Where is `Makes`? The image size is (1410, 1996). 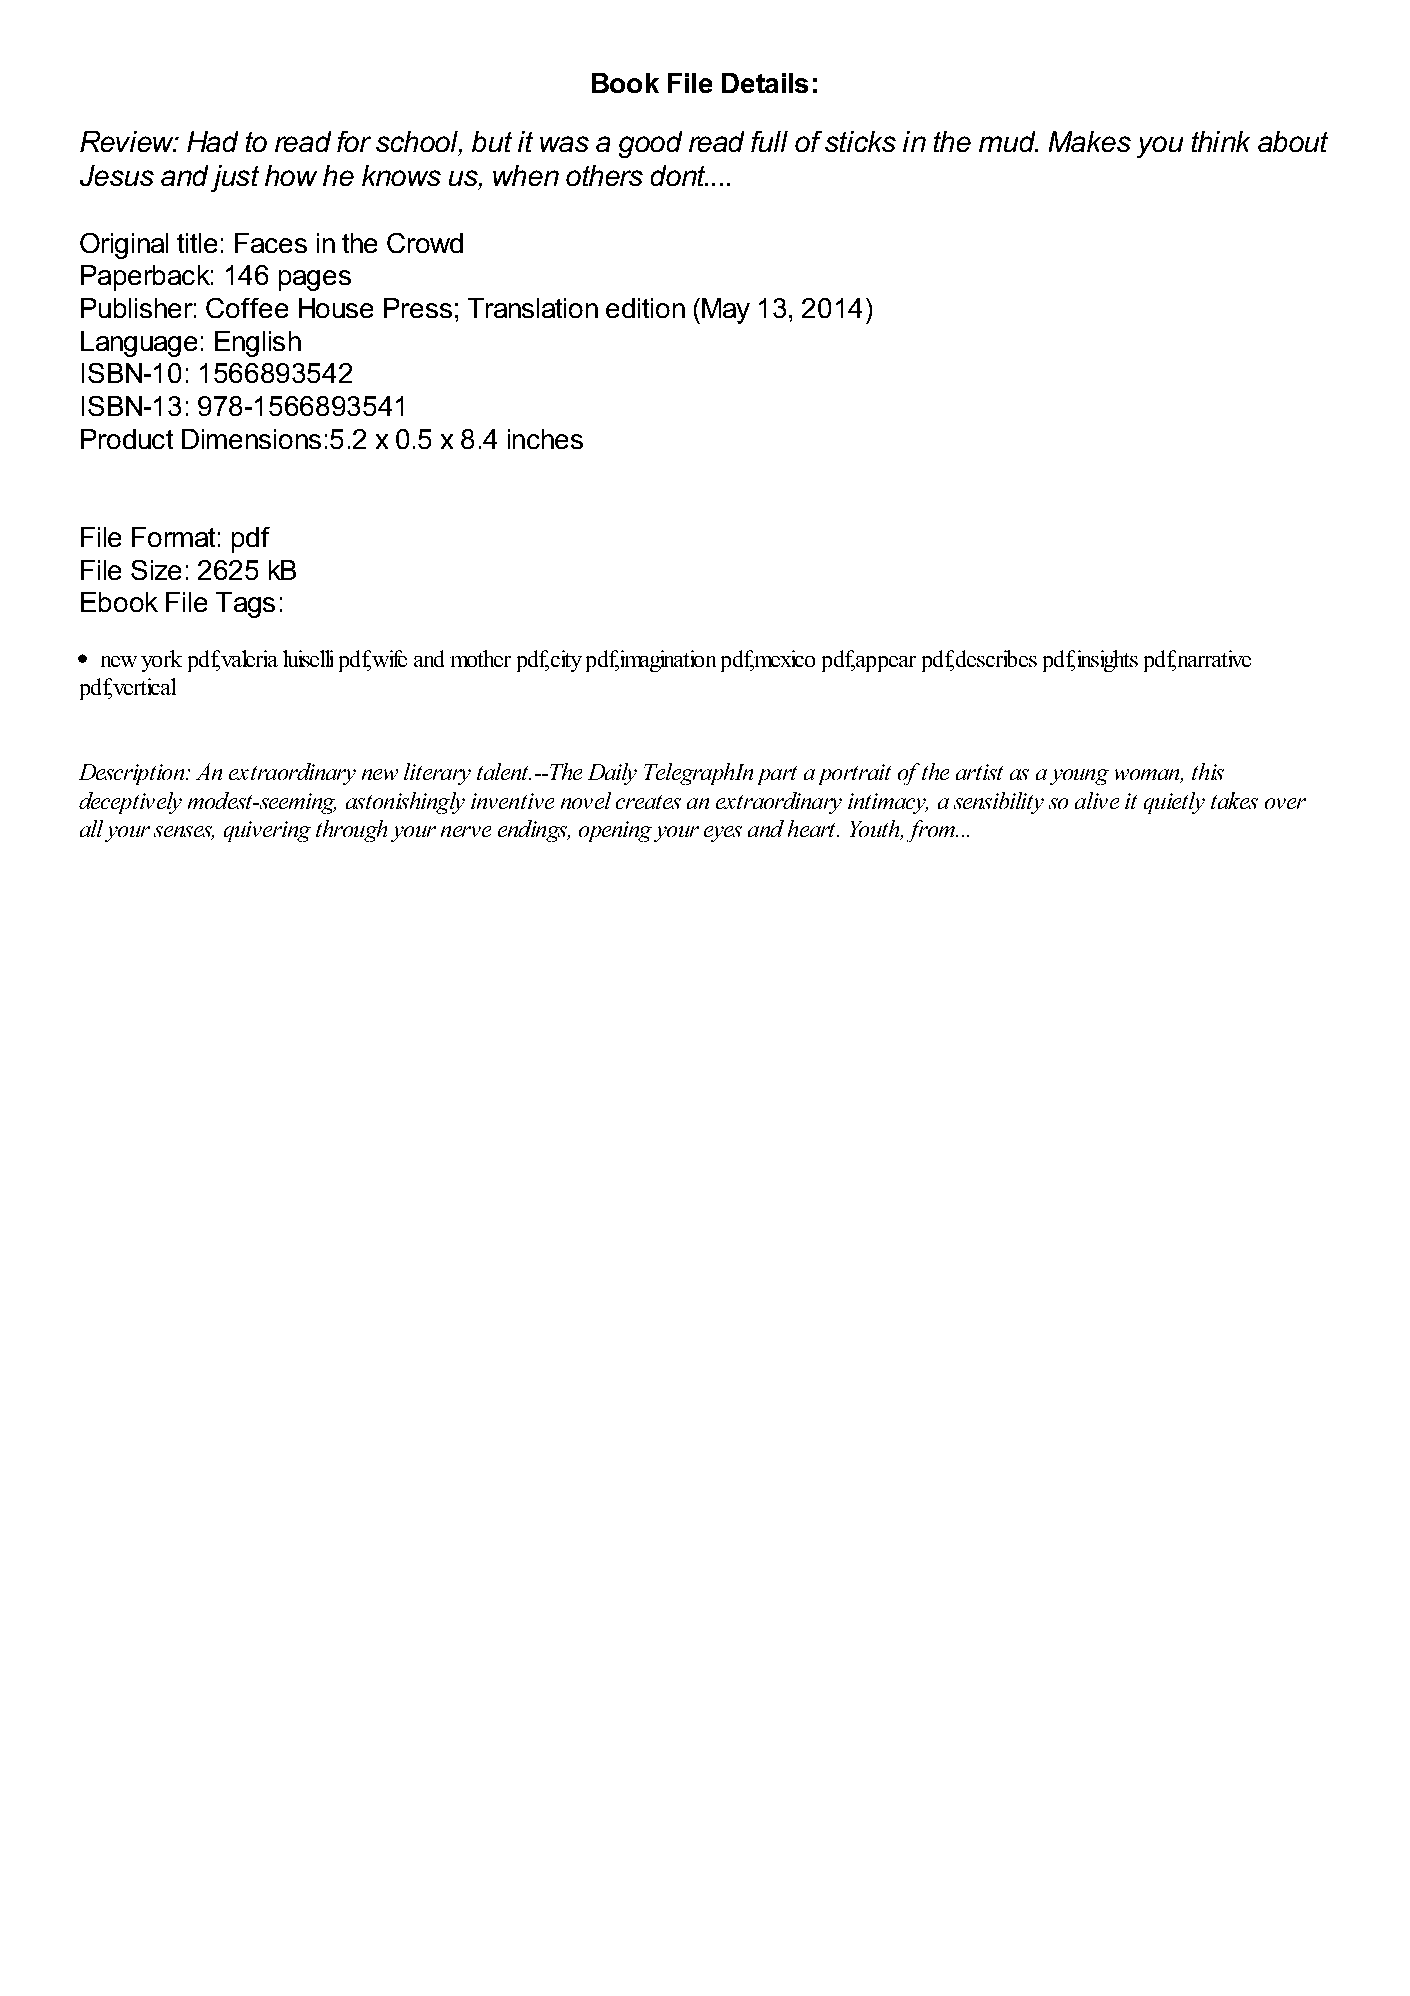
Makes is located at coordinates (1090, 141).
